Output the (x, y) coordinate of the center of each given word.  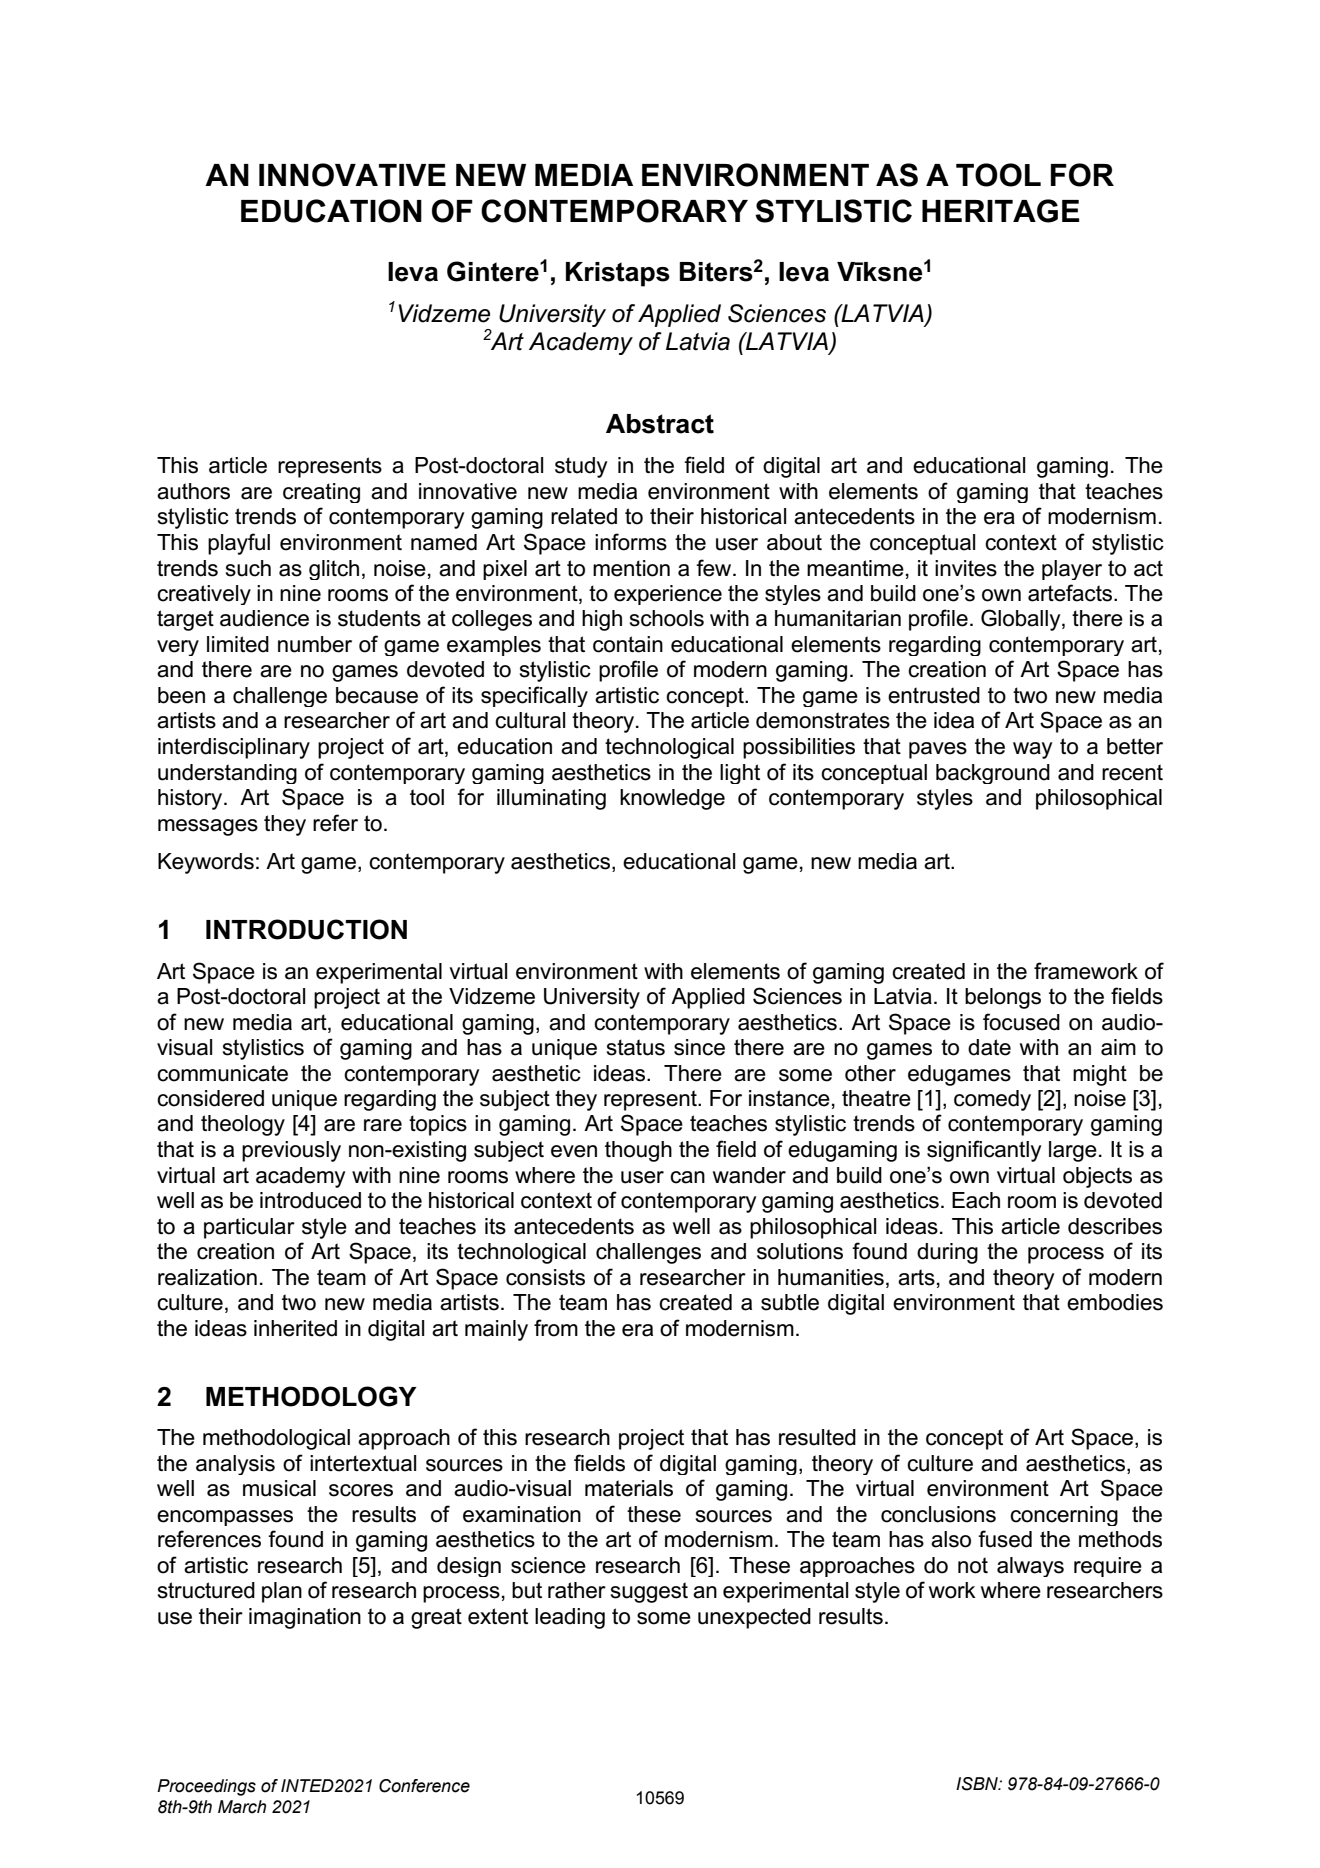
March (242, 1807)
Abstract (660, 424)
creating (321, 493)
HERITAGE (1000, 211)
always (1030, 1567)
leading (570, 1618)
